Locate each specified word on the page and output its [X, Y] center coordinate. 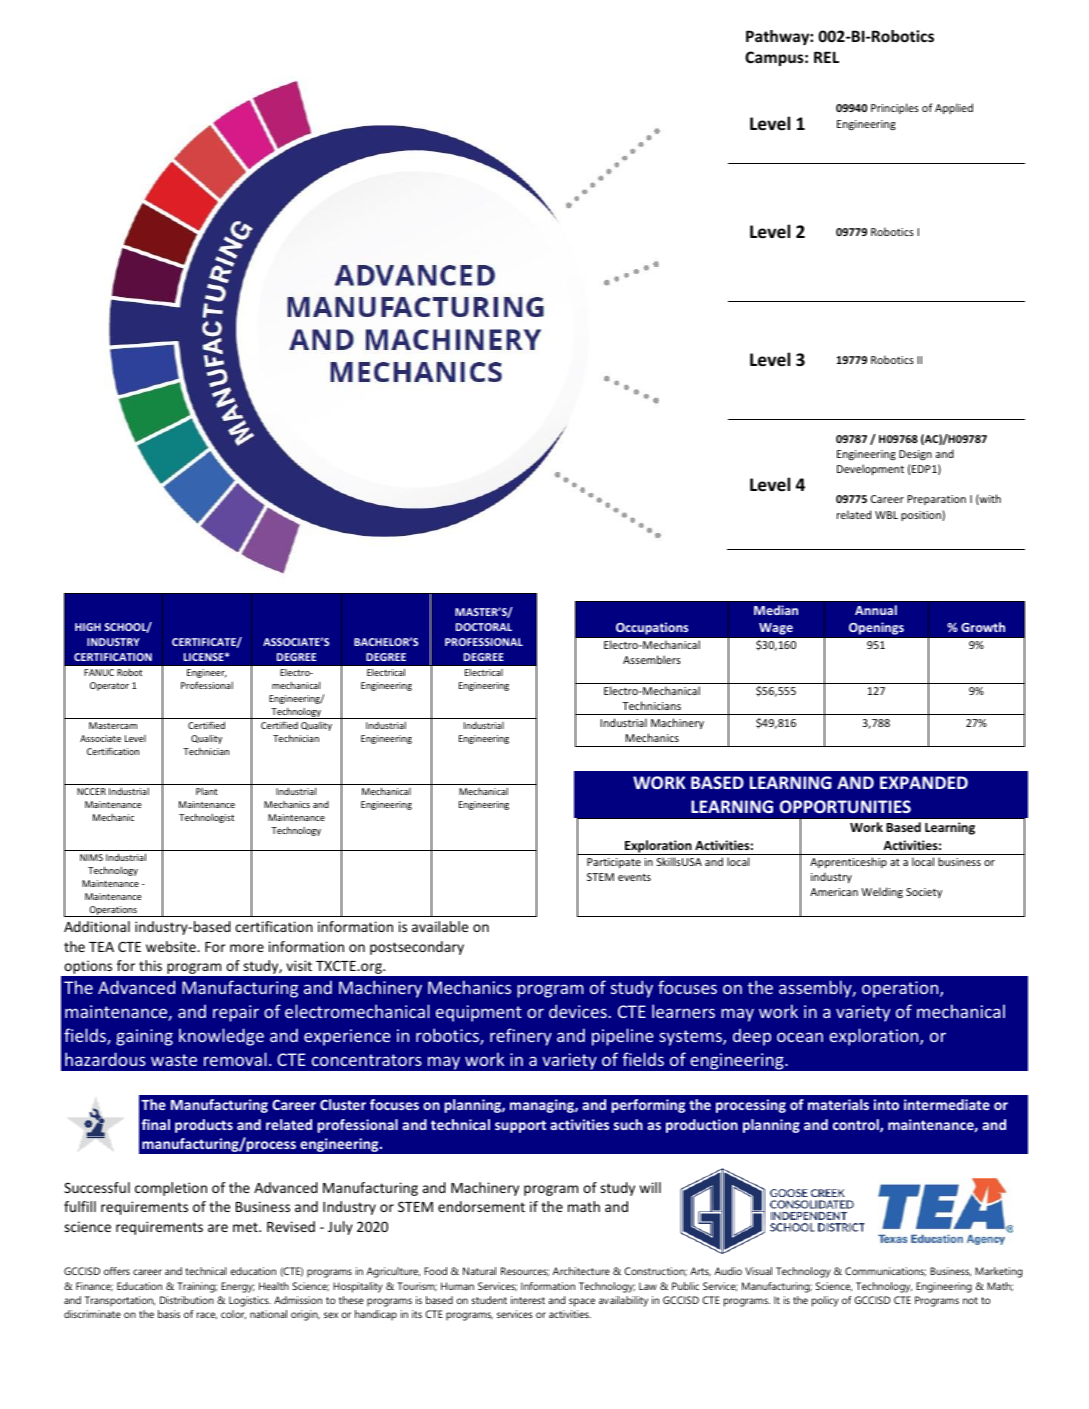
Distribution [187, 1300]
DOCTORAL [484, 627]
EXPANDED [924, 782]
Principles [895, 108]
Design [915, 455]
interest [528, 1300]
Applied [954, 108]
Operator [109, 686]
